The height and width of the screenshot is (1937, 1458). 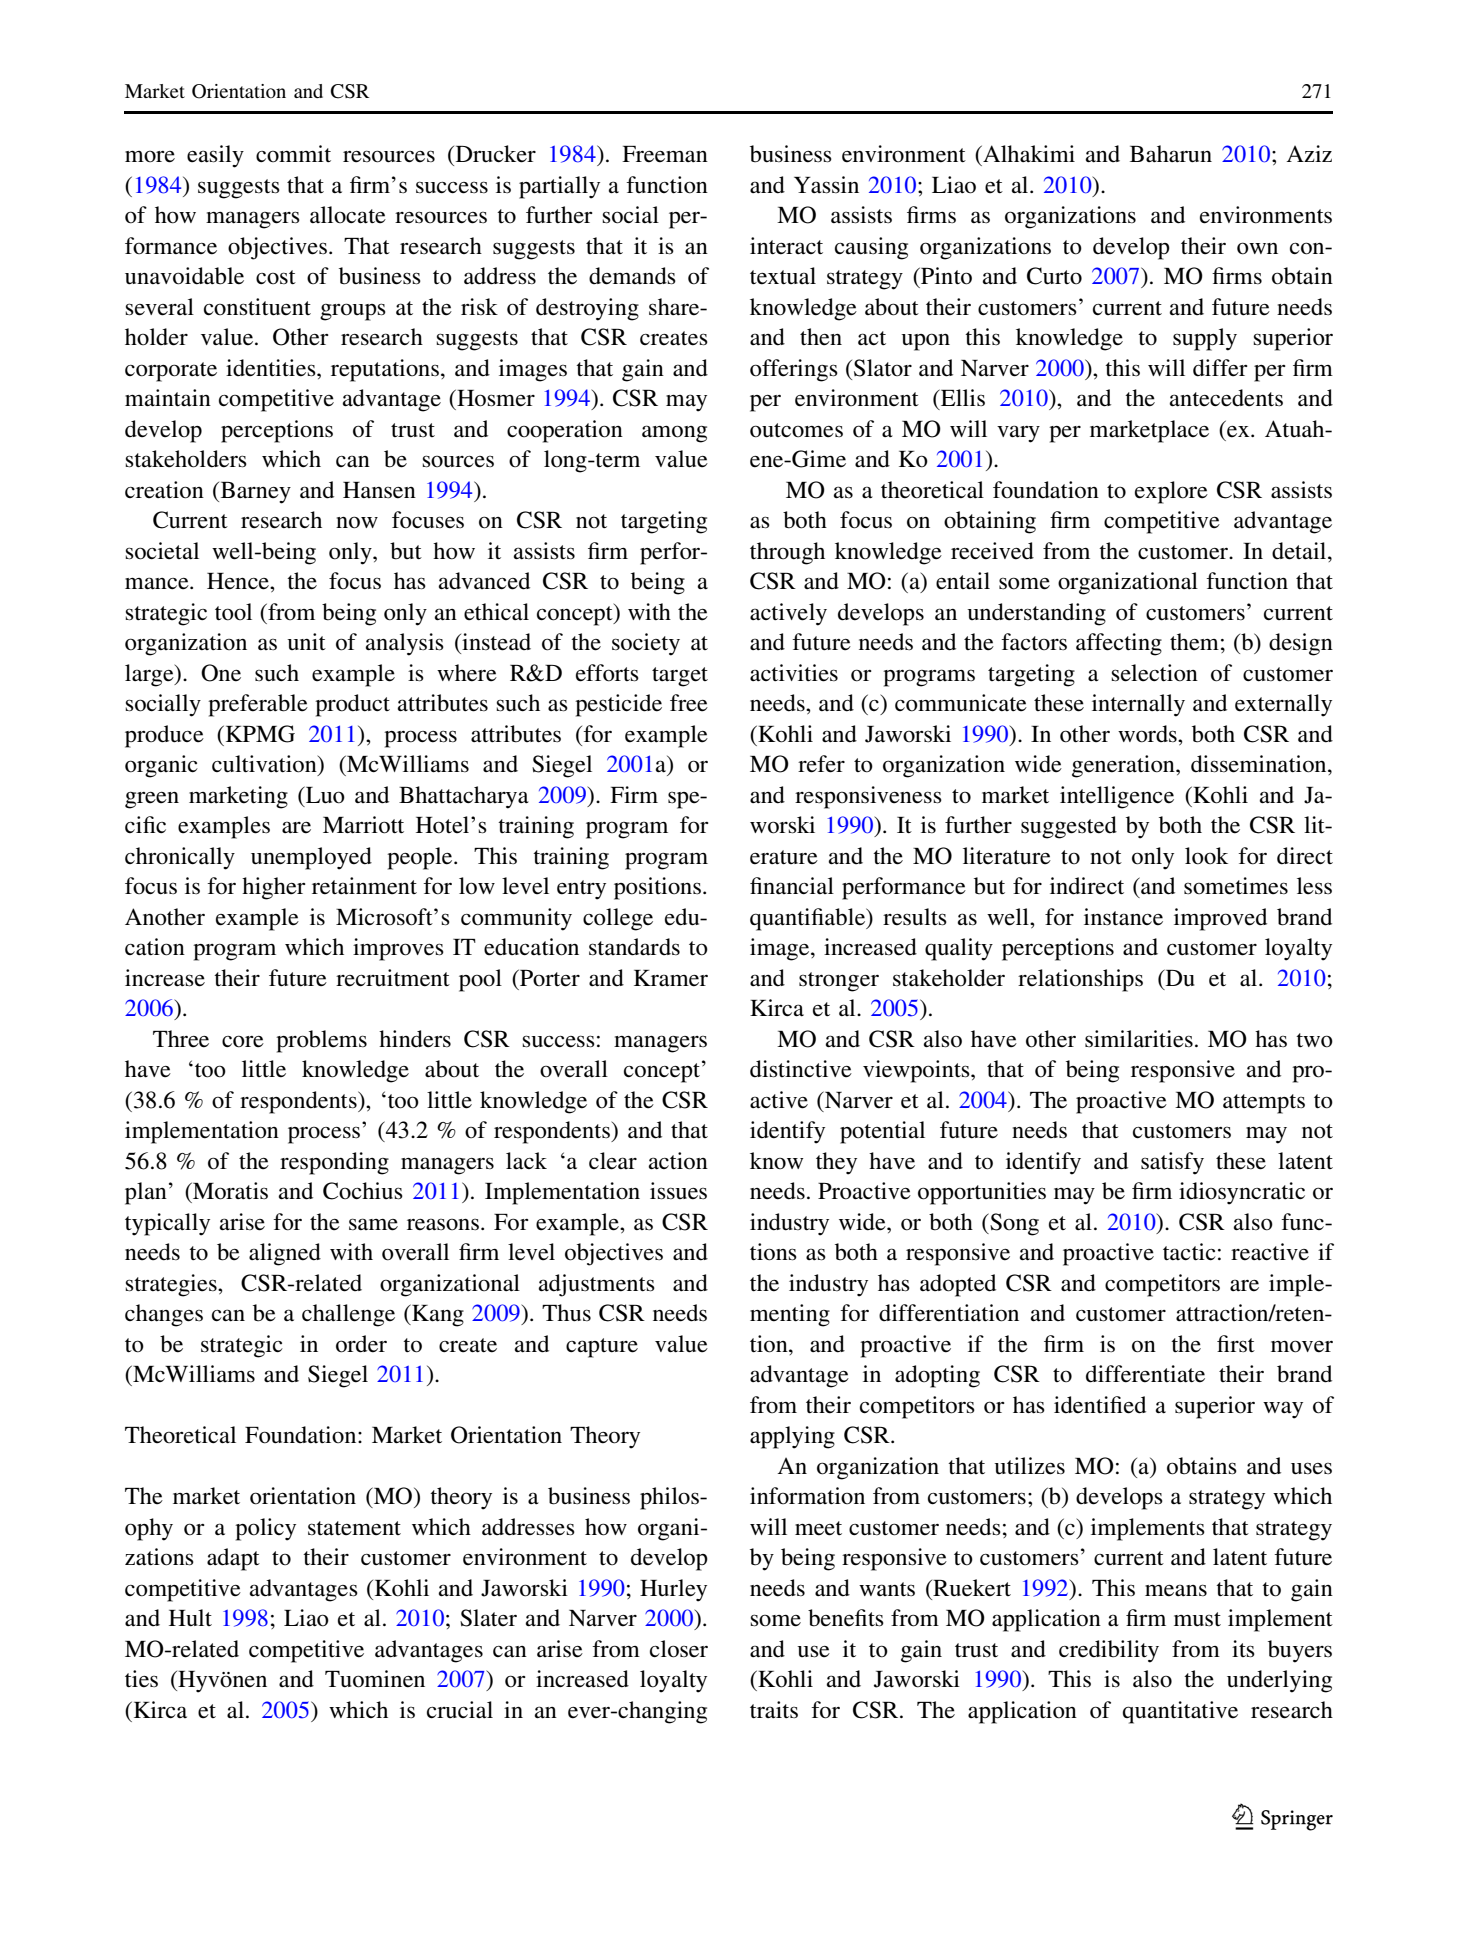 I want to click on improved, so click(x=1220, y=919).
